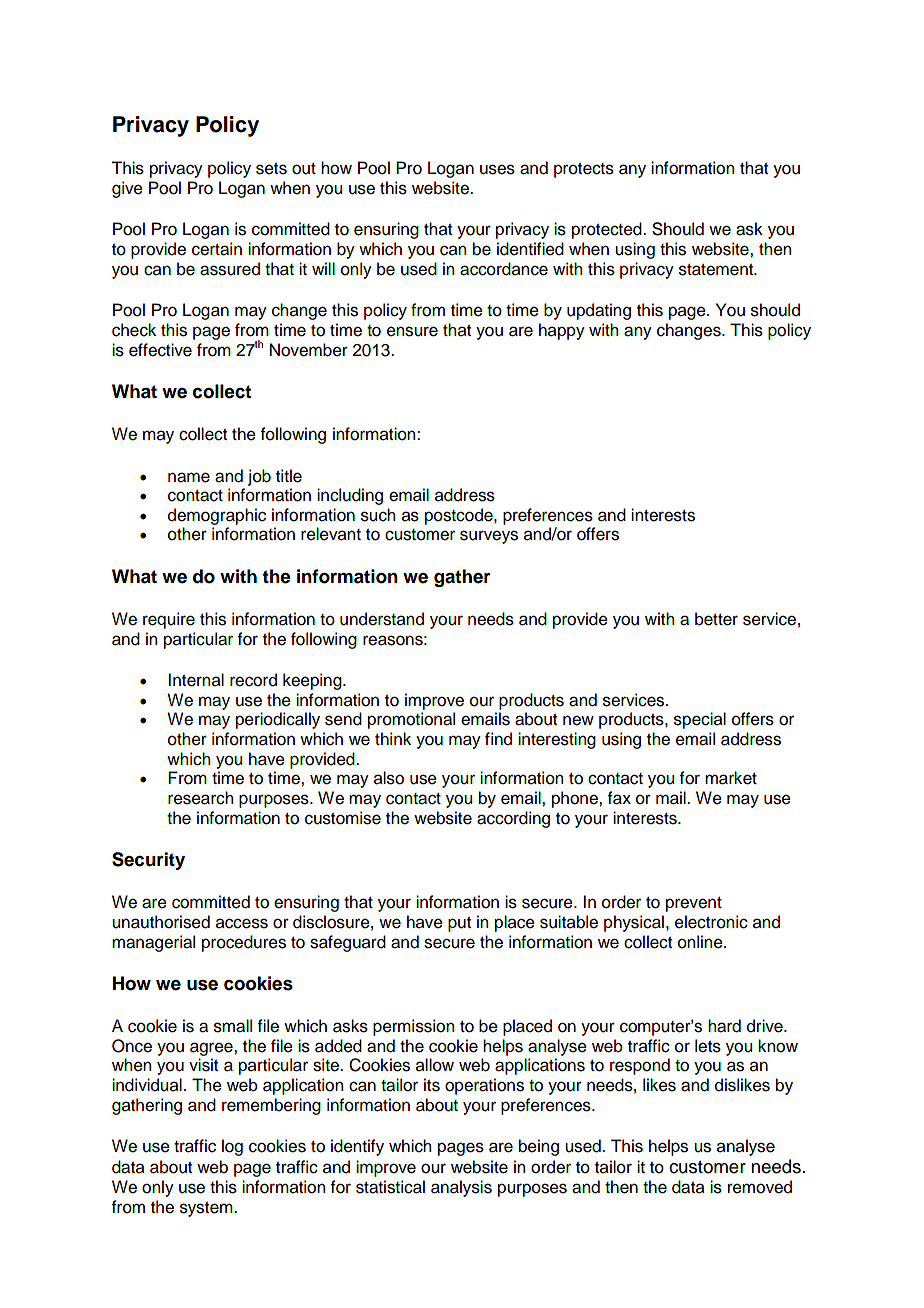 The width and height of the document is (924, 1308). What do you see at coordinates (513, 819) in the document?
I see `according` at bounding box center [513, 819].
